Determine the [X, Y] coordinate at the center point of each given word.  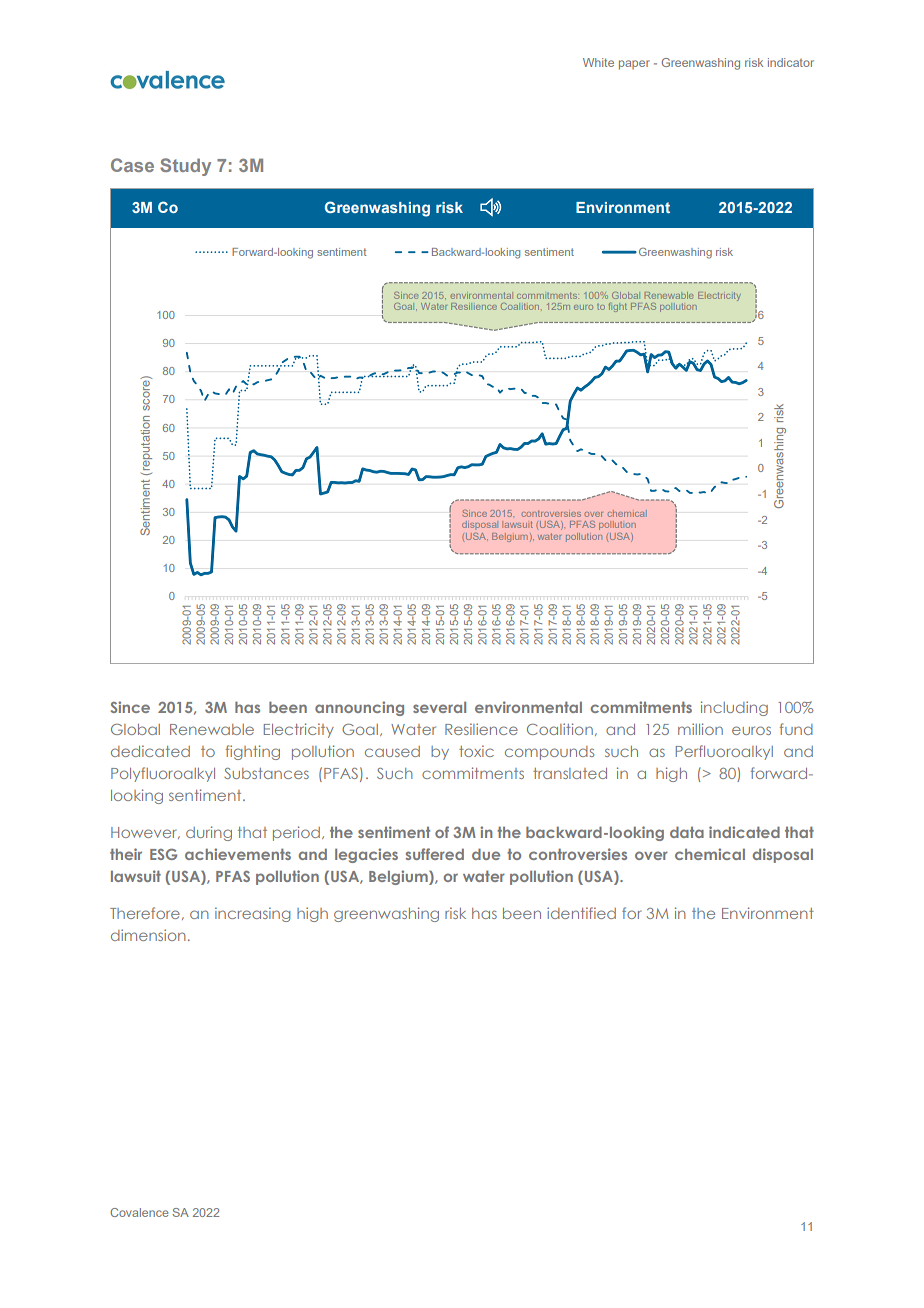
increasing [252, 914]
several [439, 707]
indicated [744, 832]
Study [185, 167]
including [734, 708]
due [486, 854]
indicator [791, 62]
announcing [359, 708]
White [598, 62]
